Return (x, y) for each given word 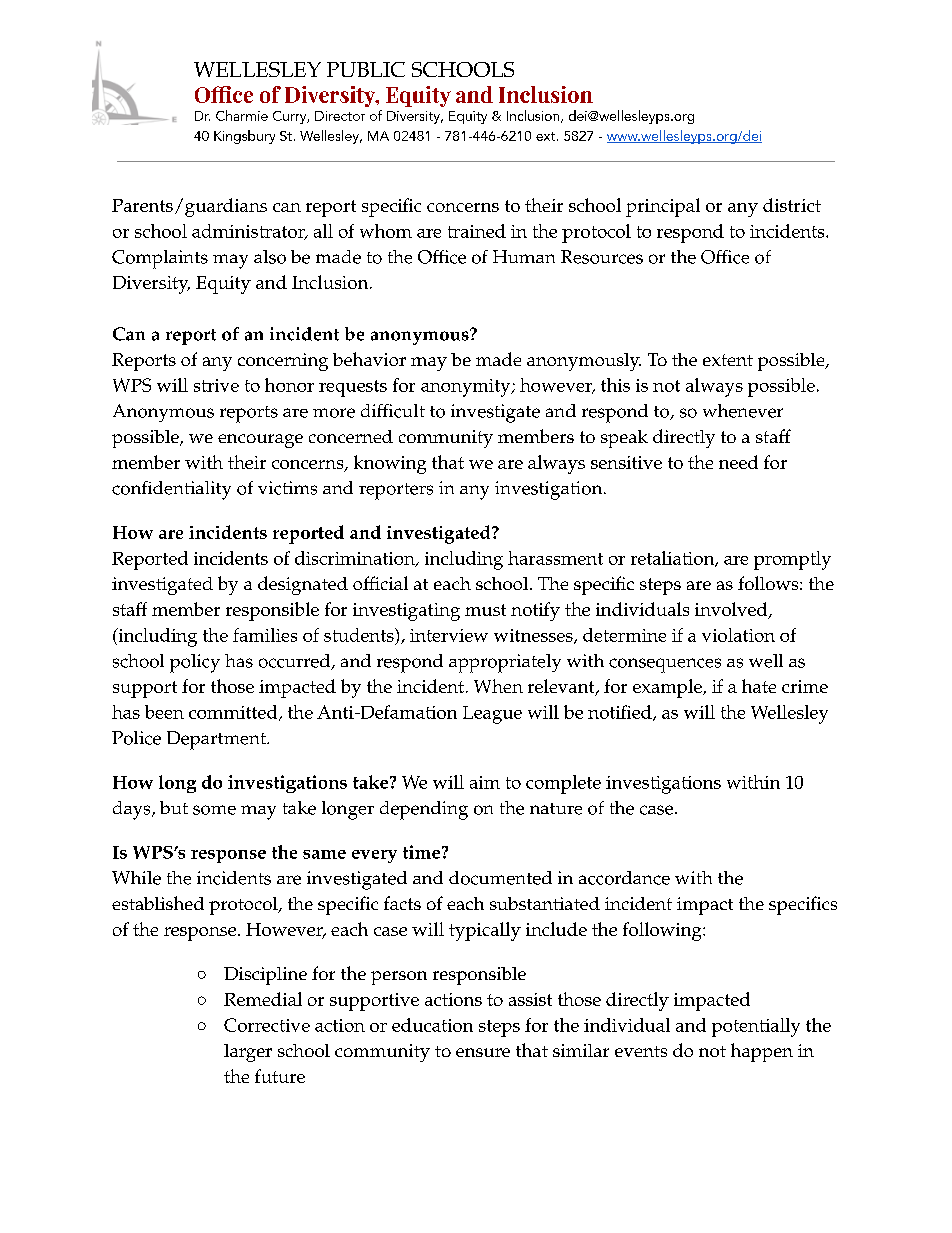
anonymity (467, 388)
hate (759, 686)
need (738, 462)
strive (216, 385)
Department (217, 740)
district (792, 205)
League (492, 715)
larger (248, 1053)
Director (340, 116)
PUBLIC (366, 69)
